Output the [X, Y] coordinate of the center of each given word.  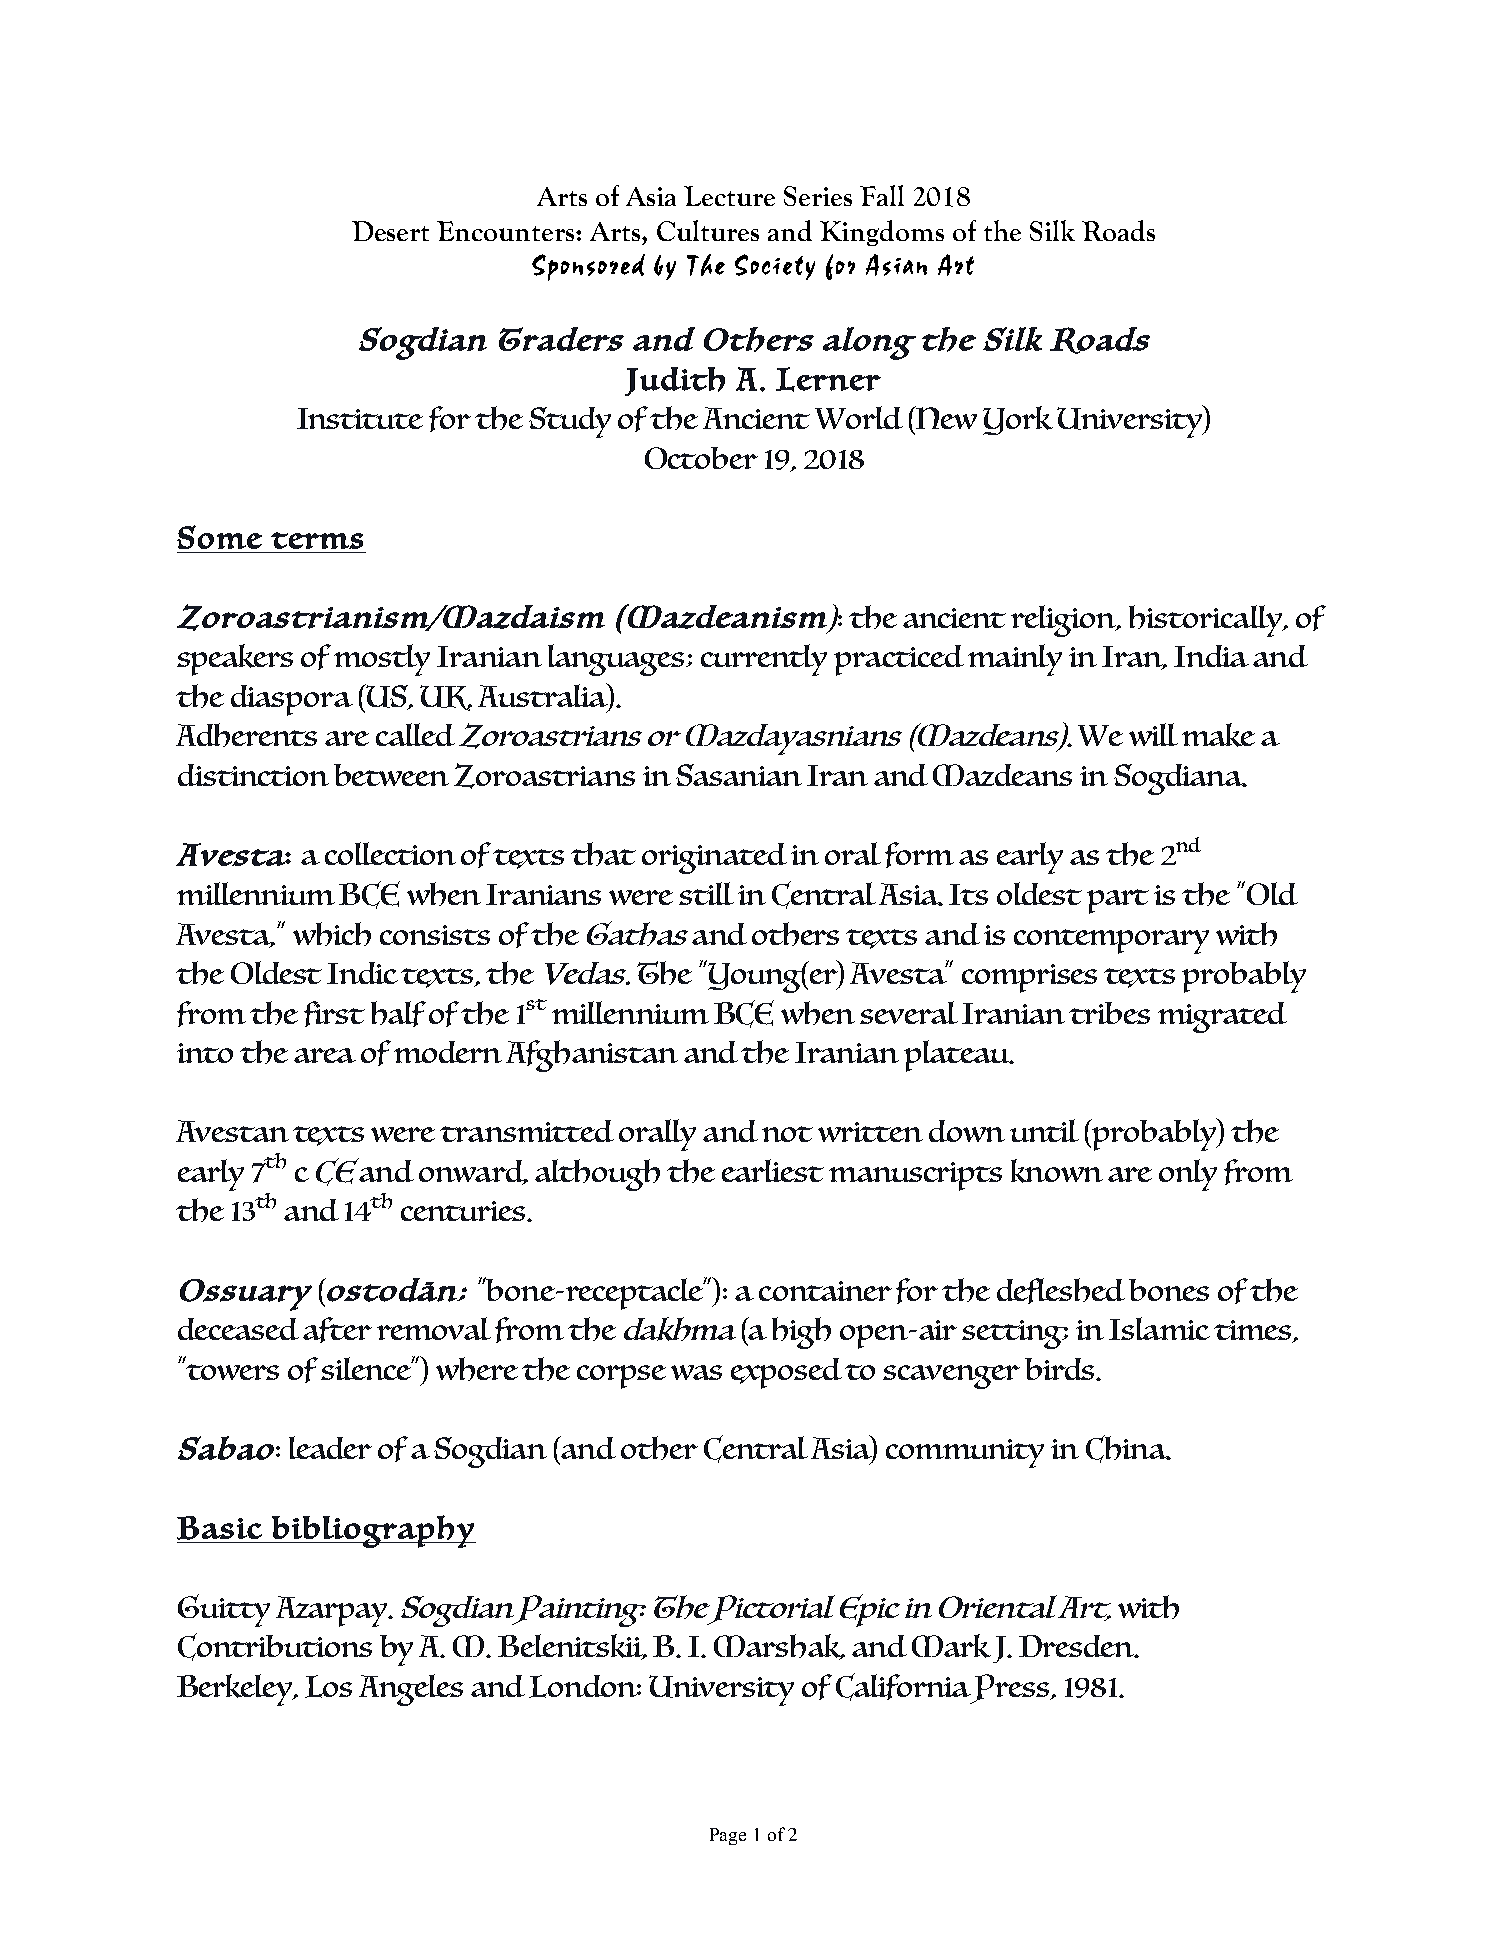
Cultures [708, 230]
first [334, 1014]
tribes [1109, 1013]
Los [328, 1686]
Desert [390, 231]
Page [728, 1836]
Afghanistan [592, 1056]
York [1018, 420]
